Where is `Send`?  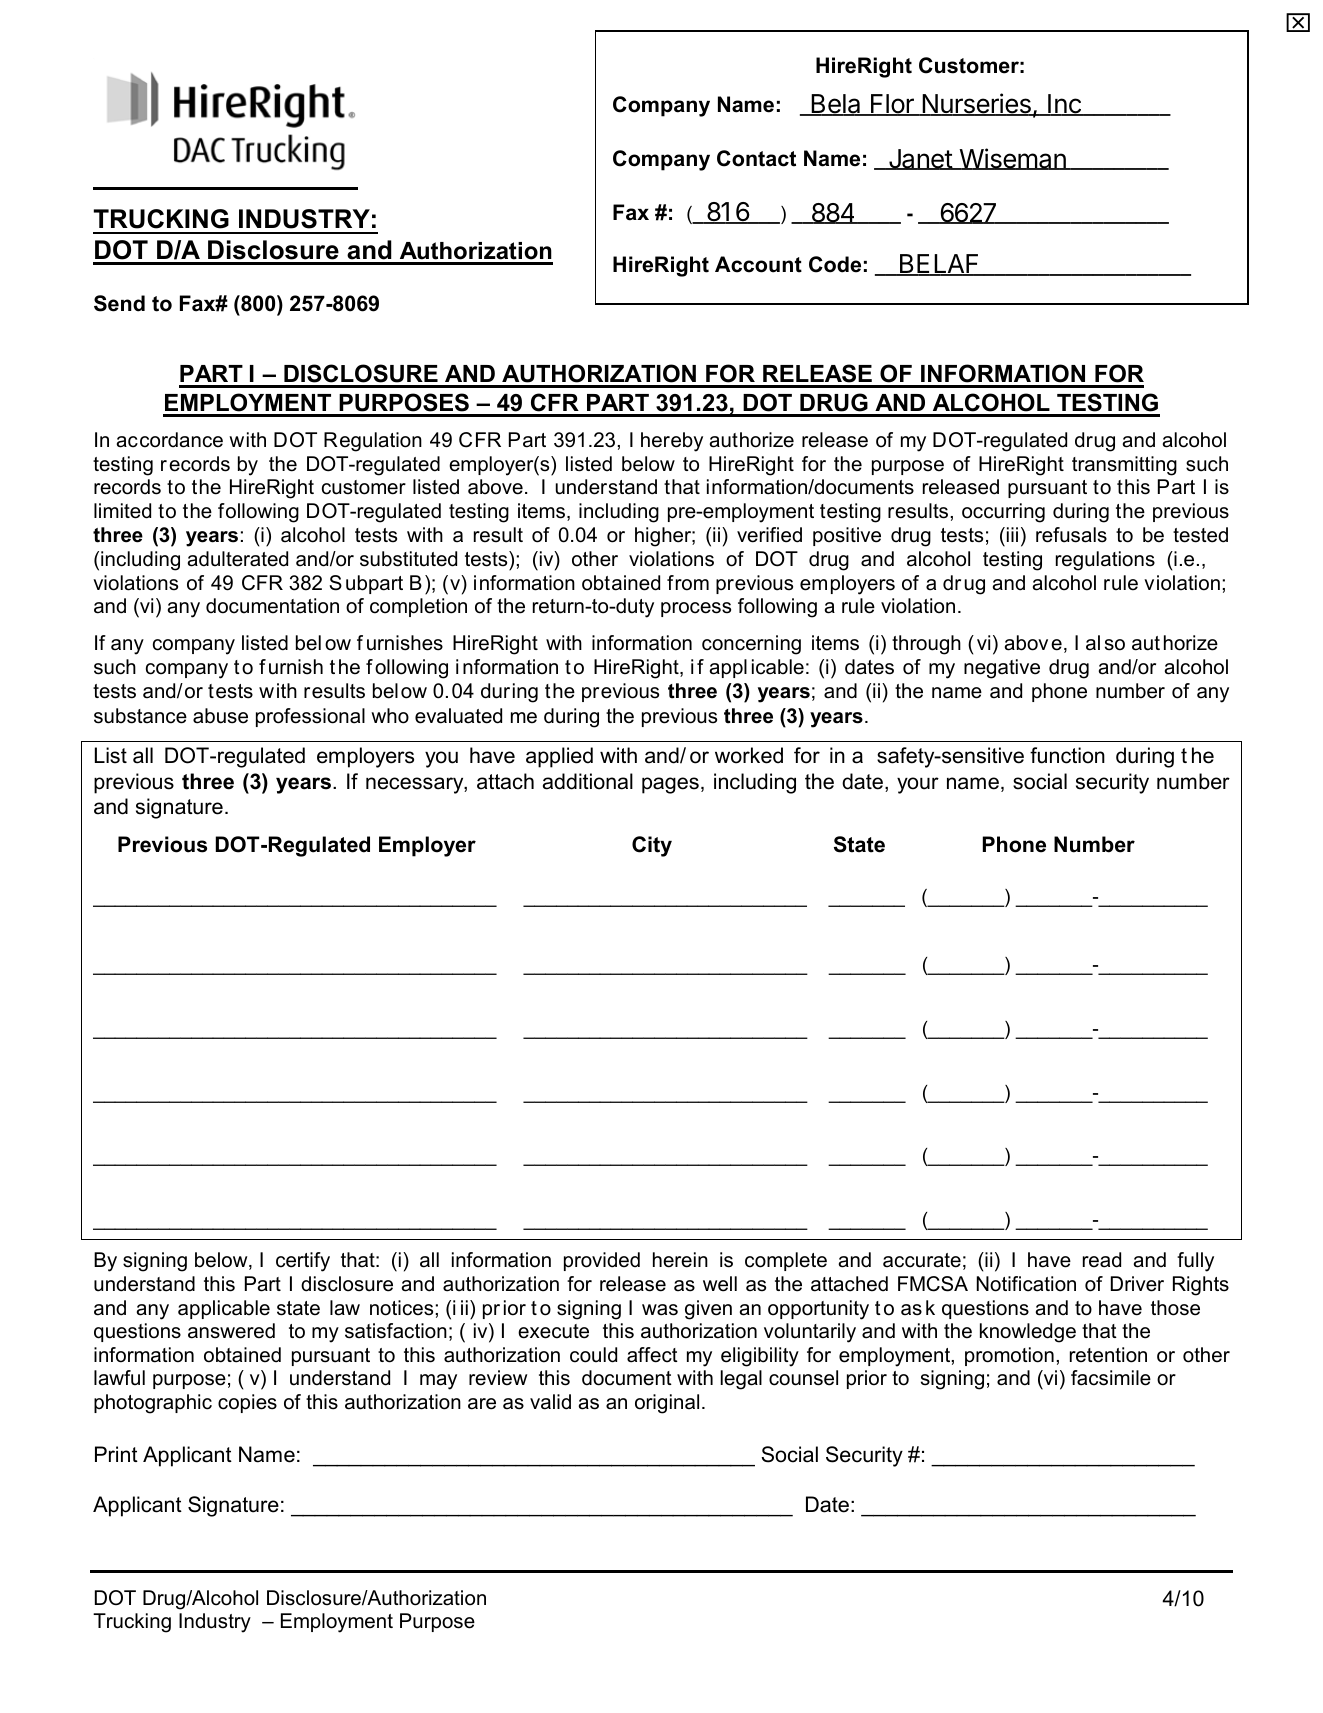
Send is located at coordinates (119, 303).
